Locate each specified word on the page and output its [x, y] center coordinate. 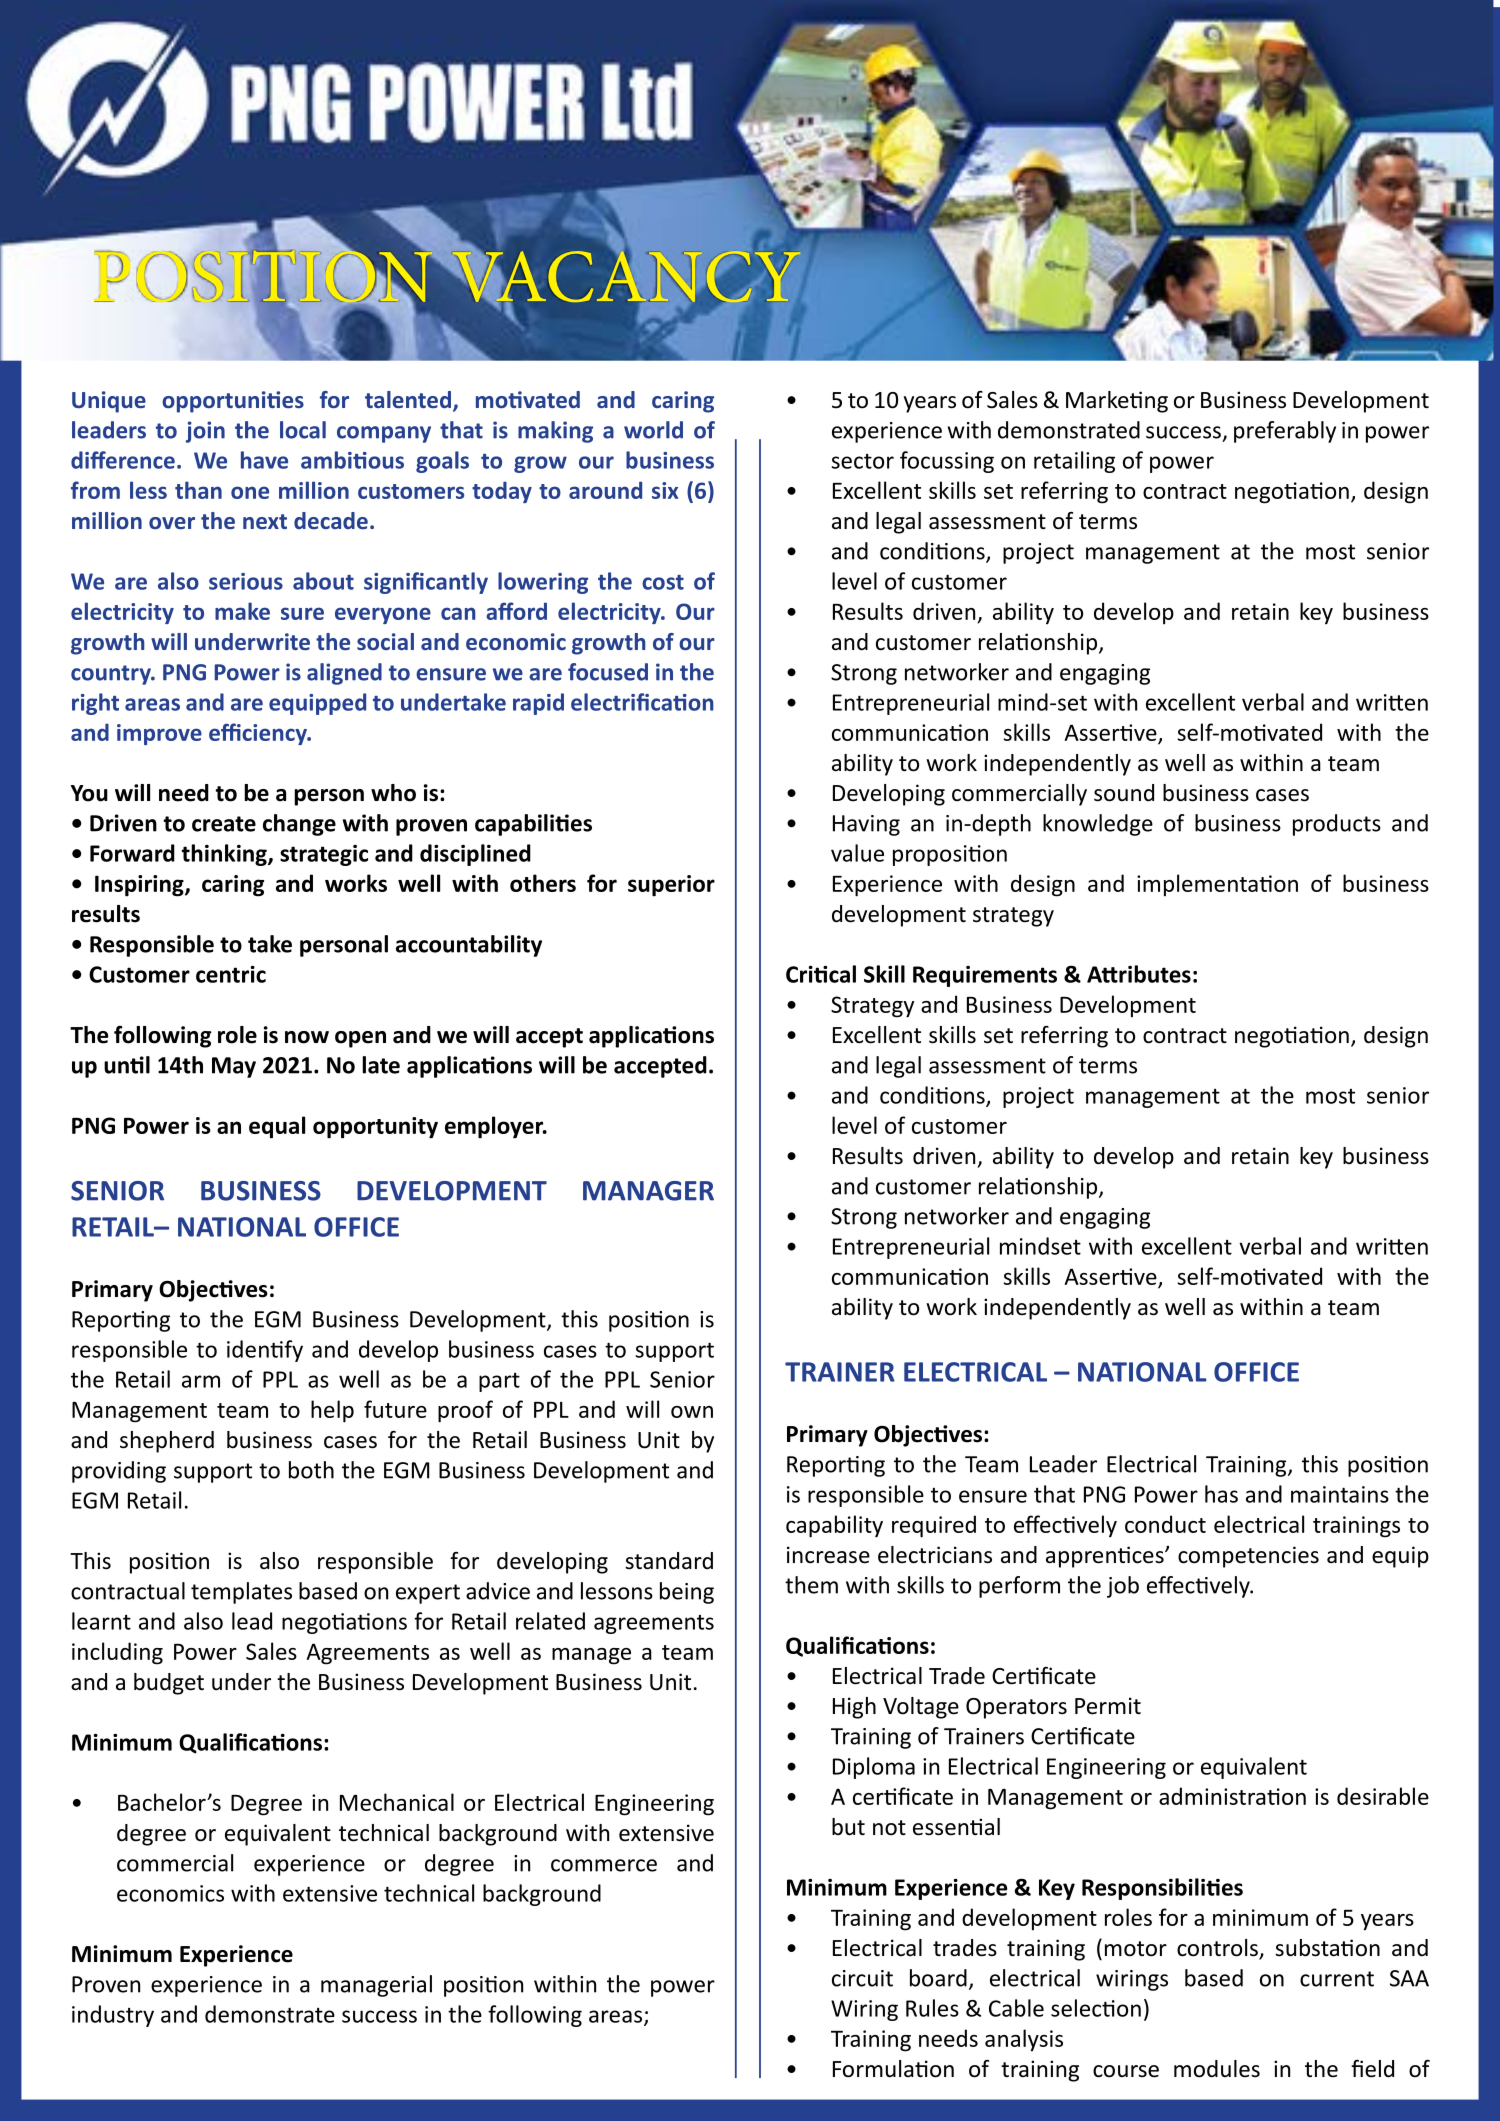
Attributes [1139, 974]
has [1221, 1494]
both [311, 1470]
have [264, 460]
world [653, 430]
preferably [1285, 432]
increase [828, 1555]
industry [113, 2016]
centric [231, 974]
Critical [821, 974]
